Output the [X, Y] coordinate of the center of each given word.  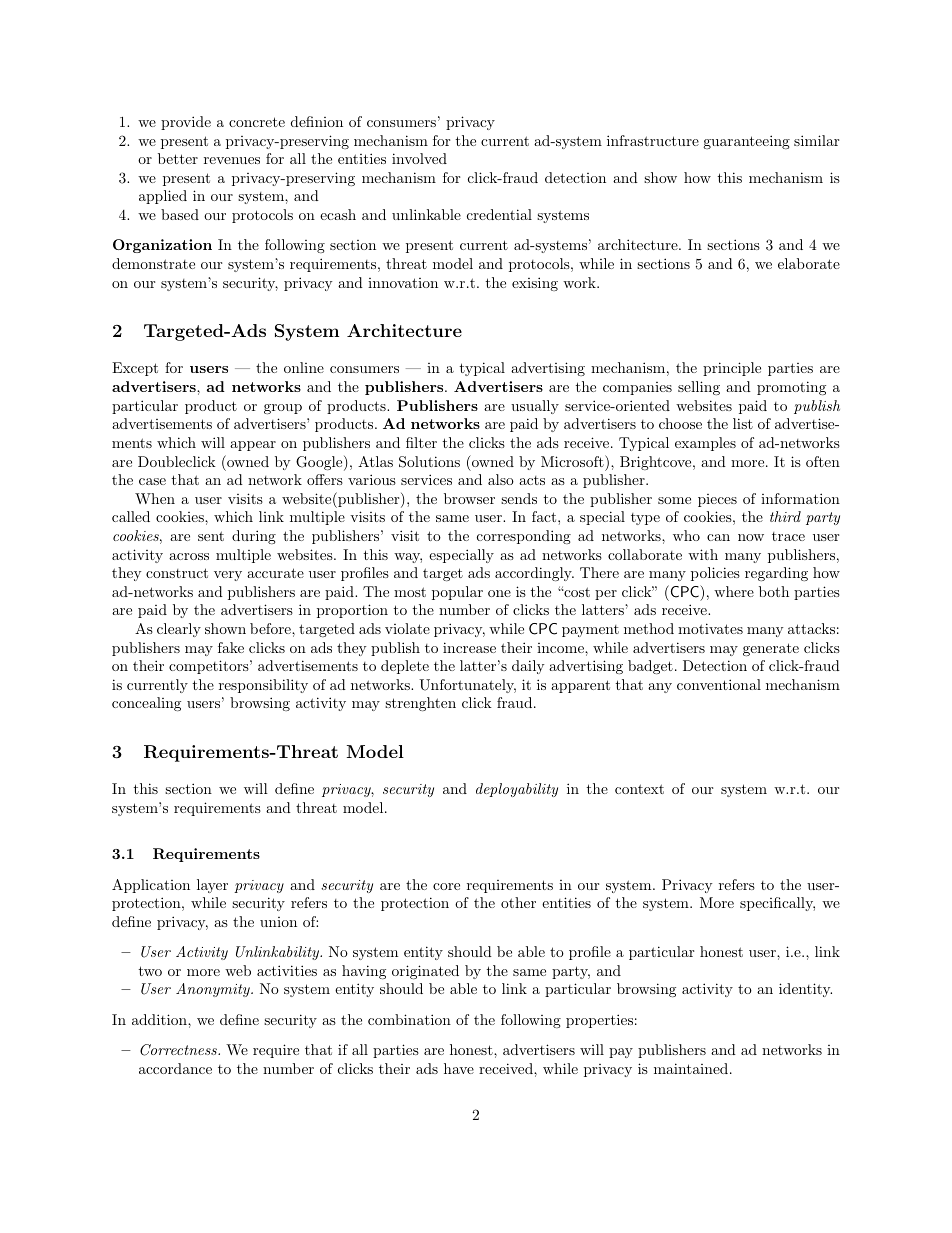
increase [469, 647]
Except [135, 369]
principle [732, 369]
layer [212, 886]
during [254, 537]
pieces [717, 500]
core [446, 886]
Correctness [179, 1050]
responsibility [263, 686]
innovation [403, 283]
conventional [719, 684]
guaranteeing [746, 142]
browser [469, 498]
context [639, 789]
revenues [232, 160]
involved [419, 158]
